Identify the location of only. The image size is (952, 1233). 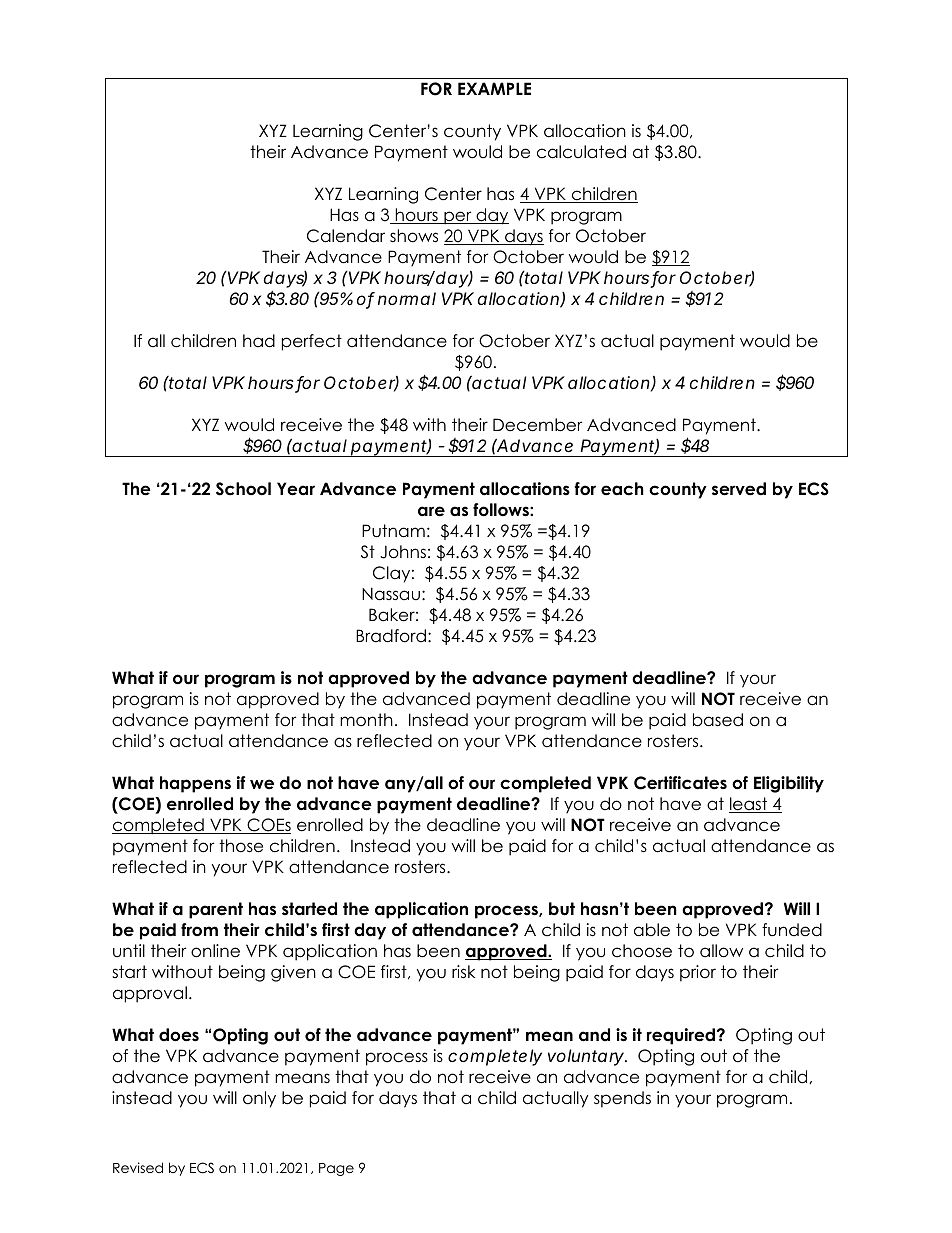
(259, 1099).
